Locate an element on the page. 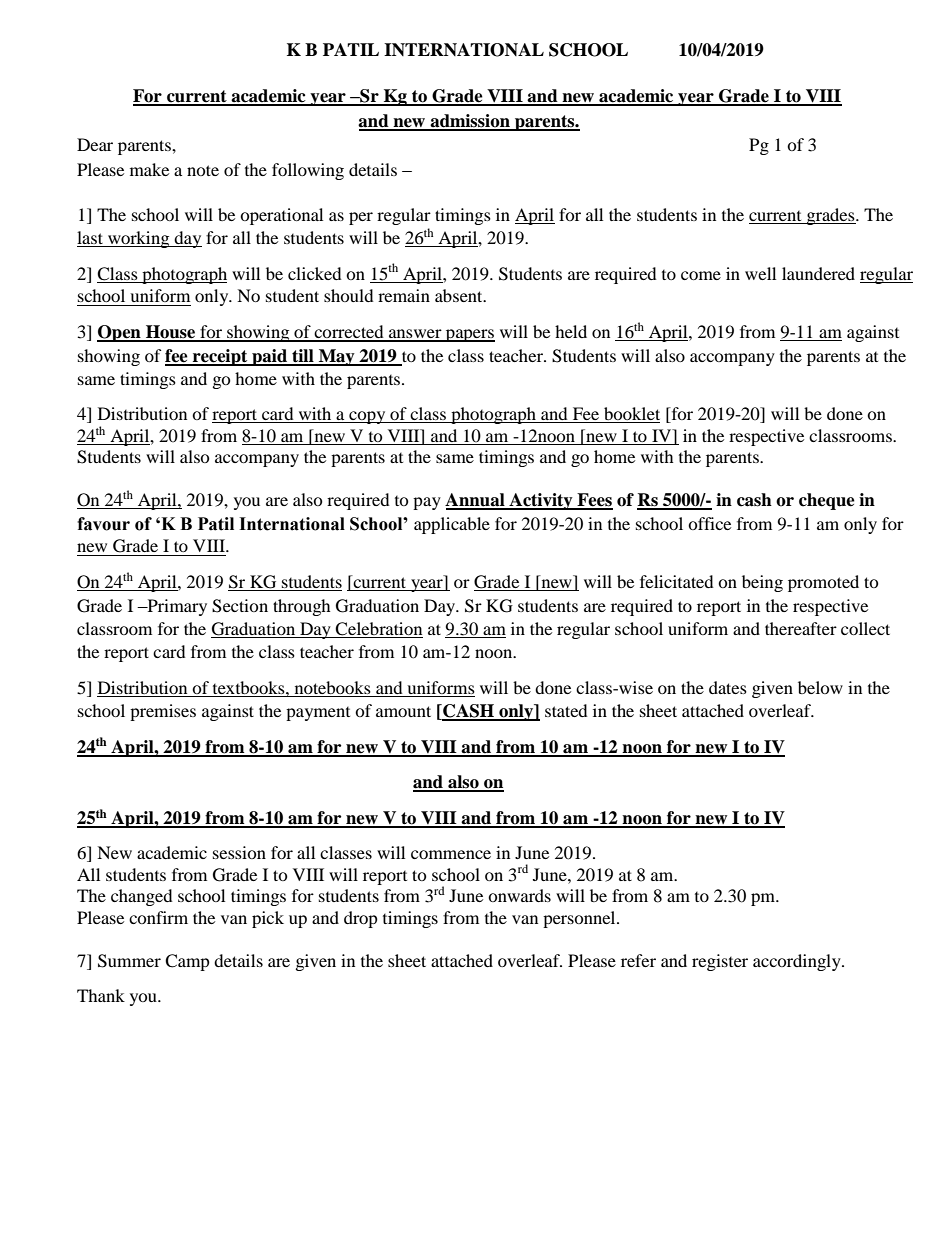 This page has width=952, height=1233. admission is located at coordinates (470, 122).
